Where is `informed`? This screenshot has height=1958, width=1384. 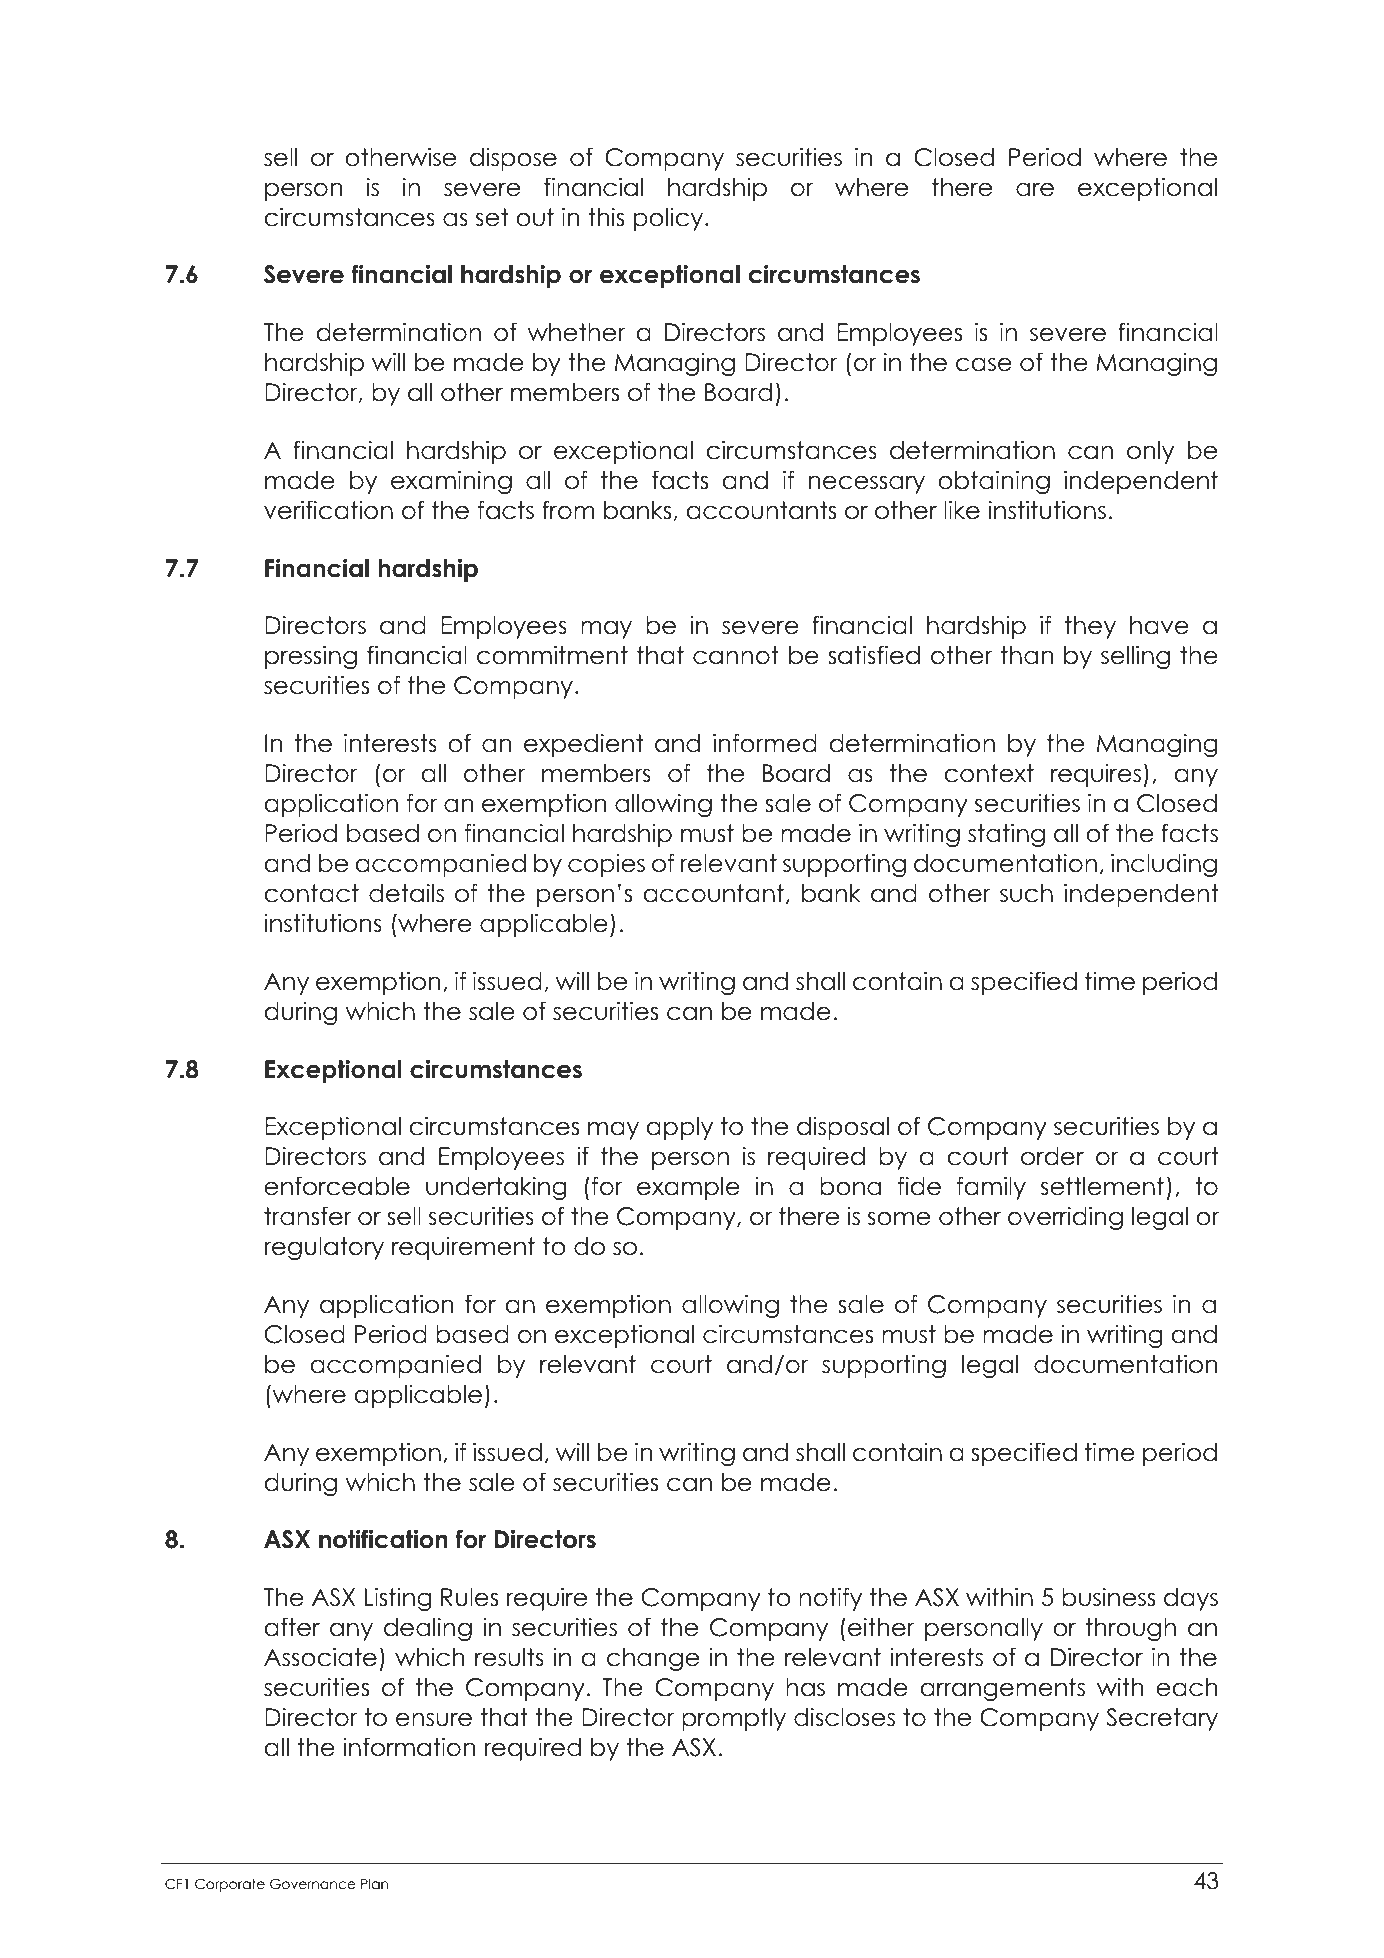
informed is located at coordinates (765, 743).
